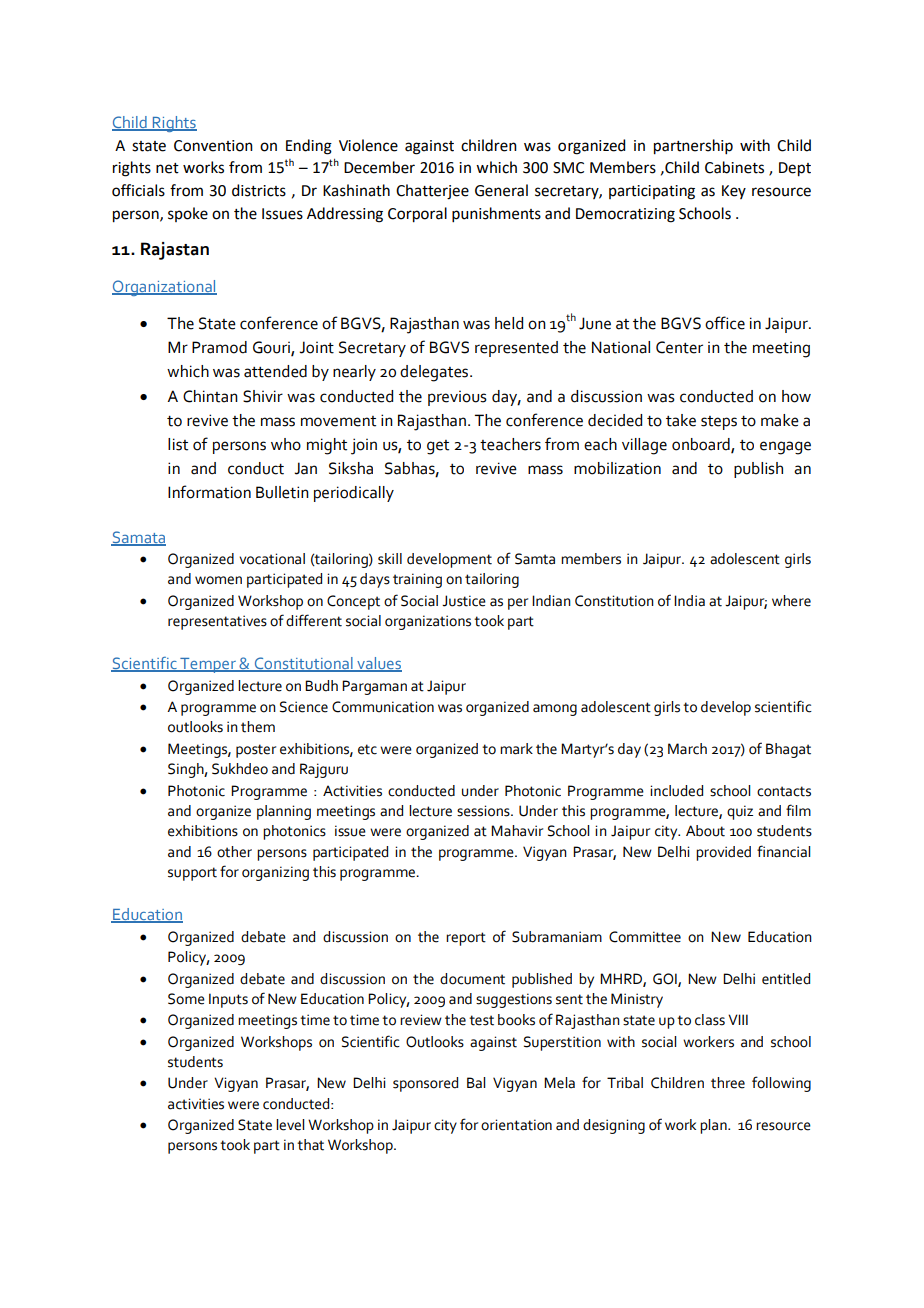  What do you see at coordinates (791, 601) in the screenshot?
I see `where` at bounding box center [791, 601].
